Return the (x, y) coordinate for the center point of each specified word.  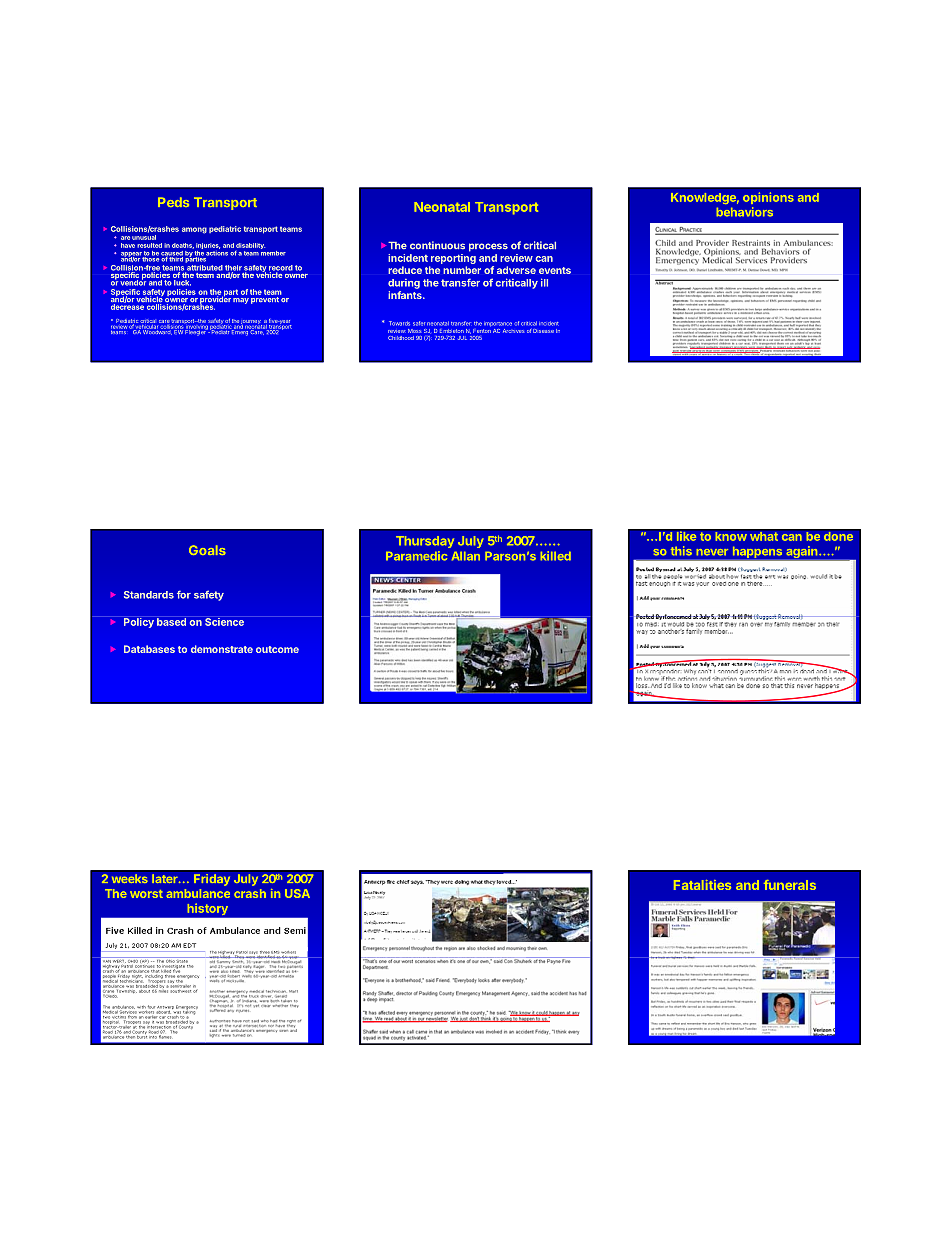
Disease (543, 331)
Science (224, 622)
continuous (437, 245)
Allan (466, 556)
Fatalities (702, 885)
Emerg (240, 332)
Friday (212, 880)
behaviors (744, 212)
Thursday (425, 542)
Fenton (482, 331)
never (712, 552)
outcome (277, 649)
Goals (207, 550)
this (681, 551)
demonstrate (222, 649)
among (194, 230)
